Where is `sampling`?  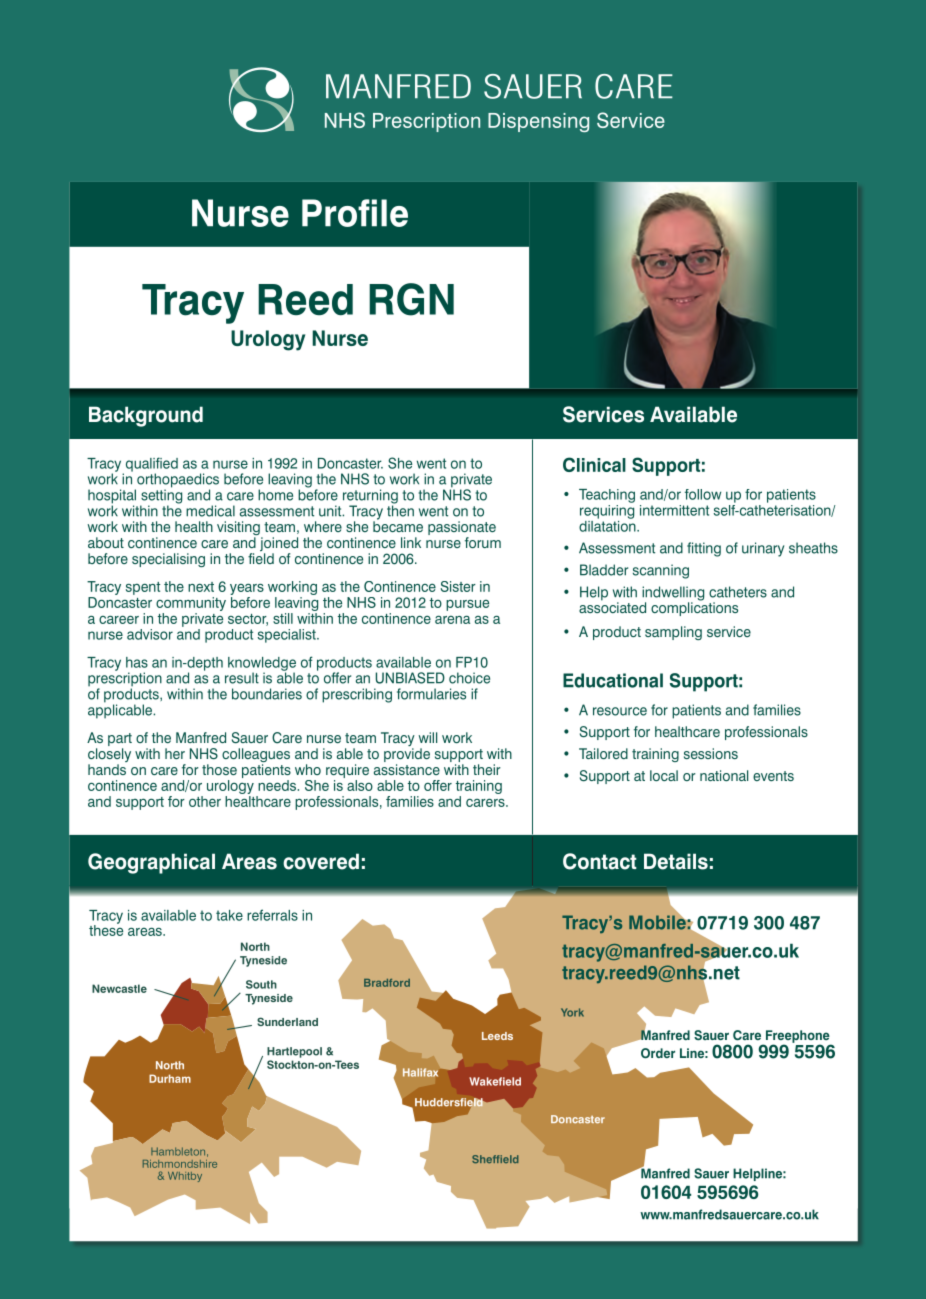 sampling is located at coordinates (673, 633).
